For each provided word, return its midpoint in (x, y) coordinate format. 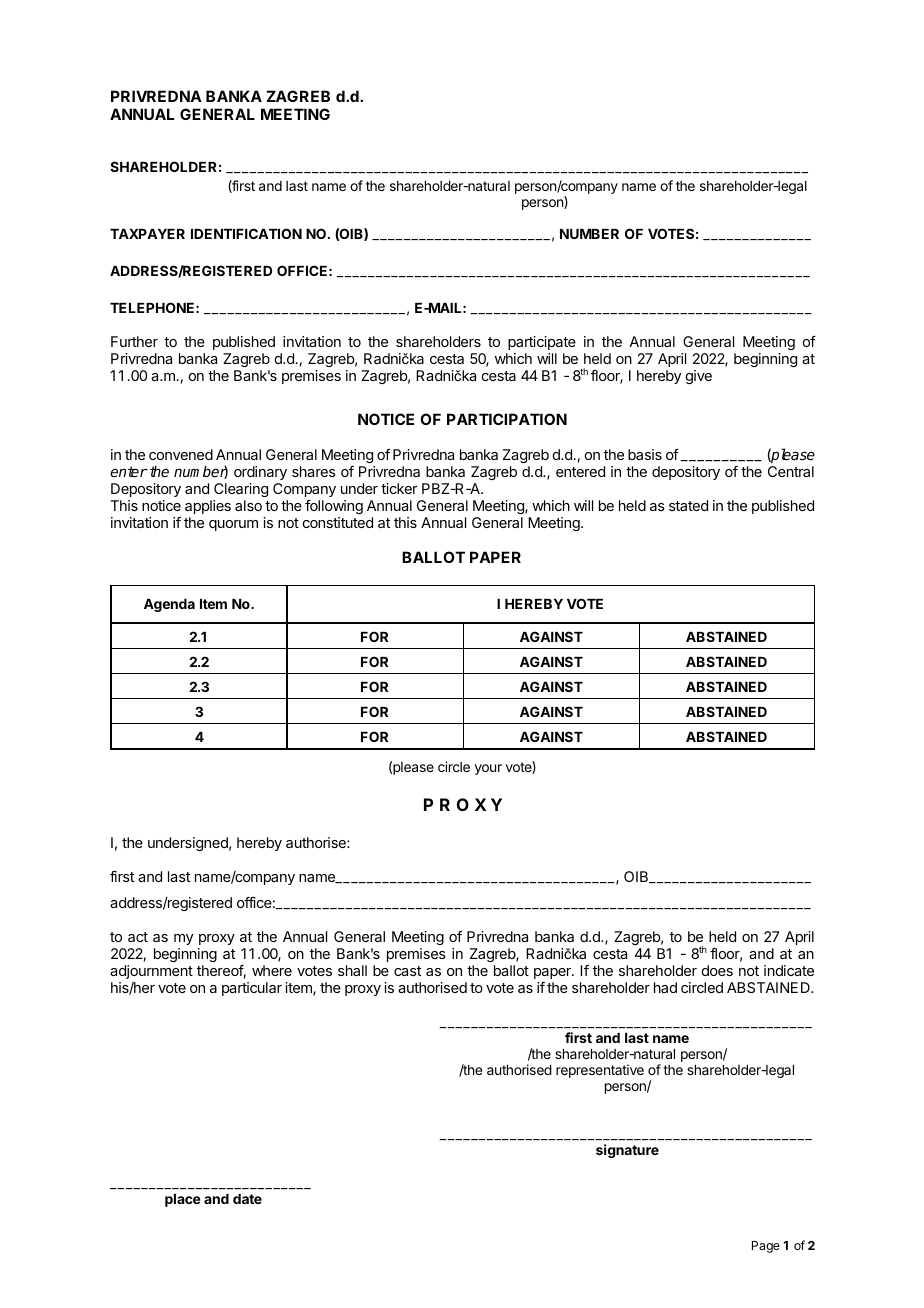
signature (627, 1151)
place (183, 1200)
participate (542, 343)
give (699, 377)
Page (766, 1247)
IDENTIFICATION (246, 233)
